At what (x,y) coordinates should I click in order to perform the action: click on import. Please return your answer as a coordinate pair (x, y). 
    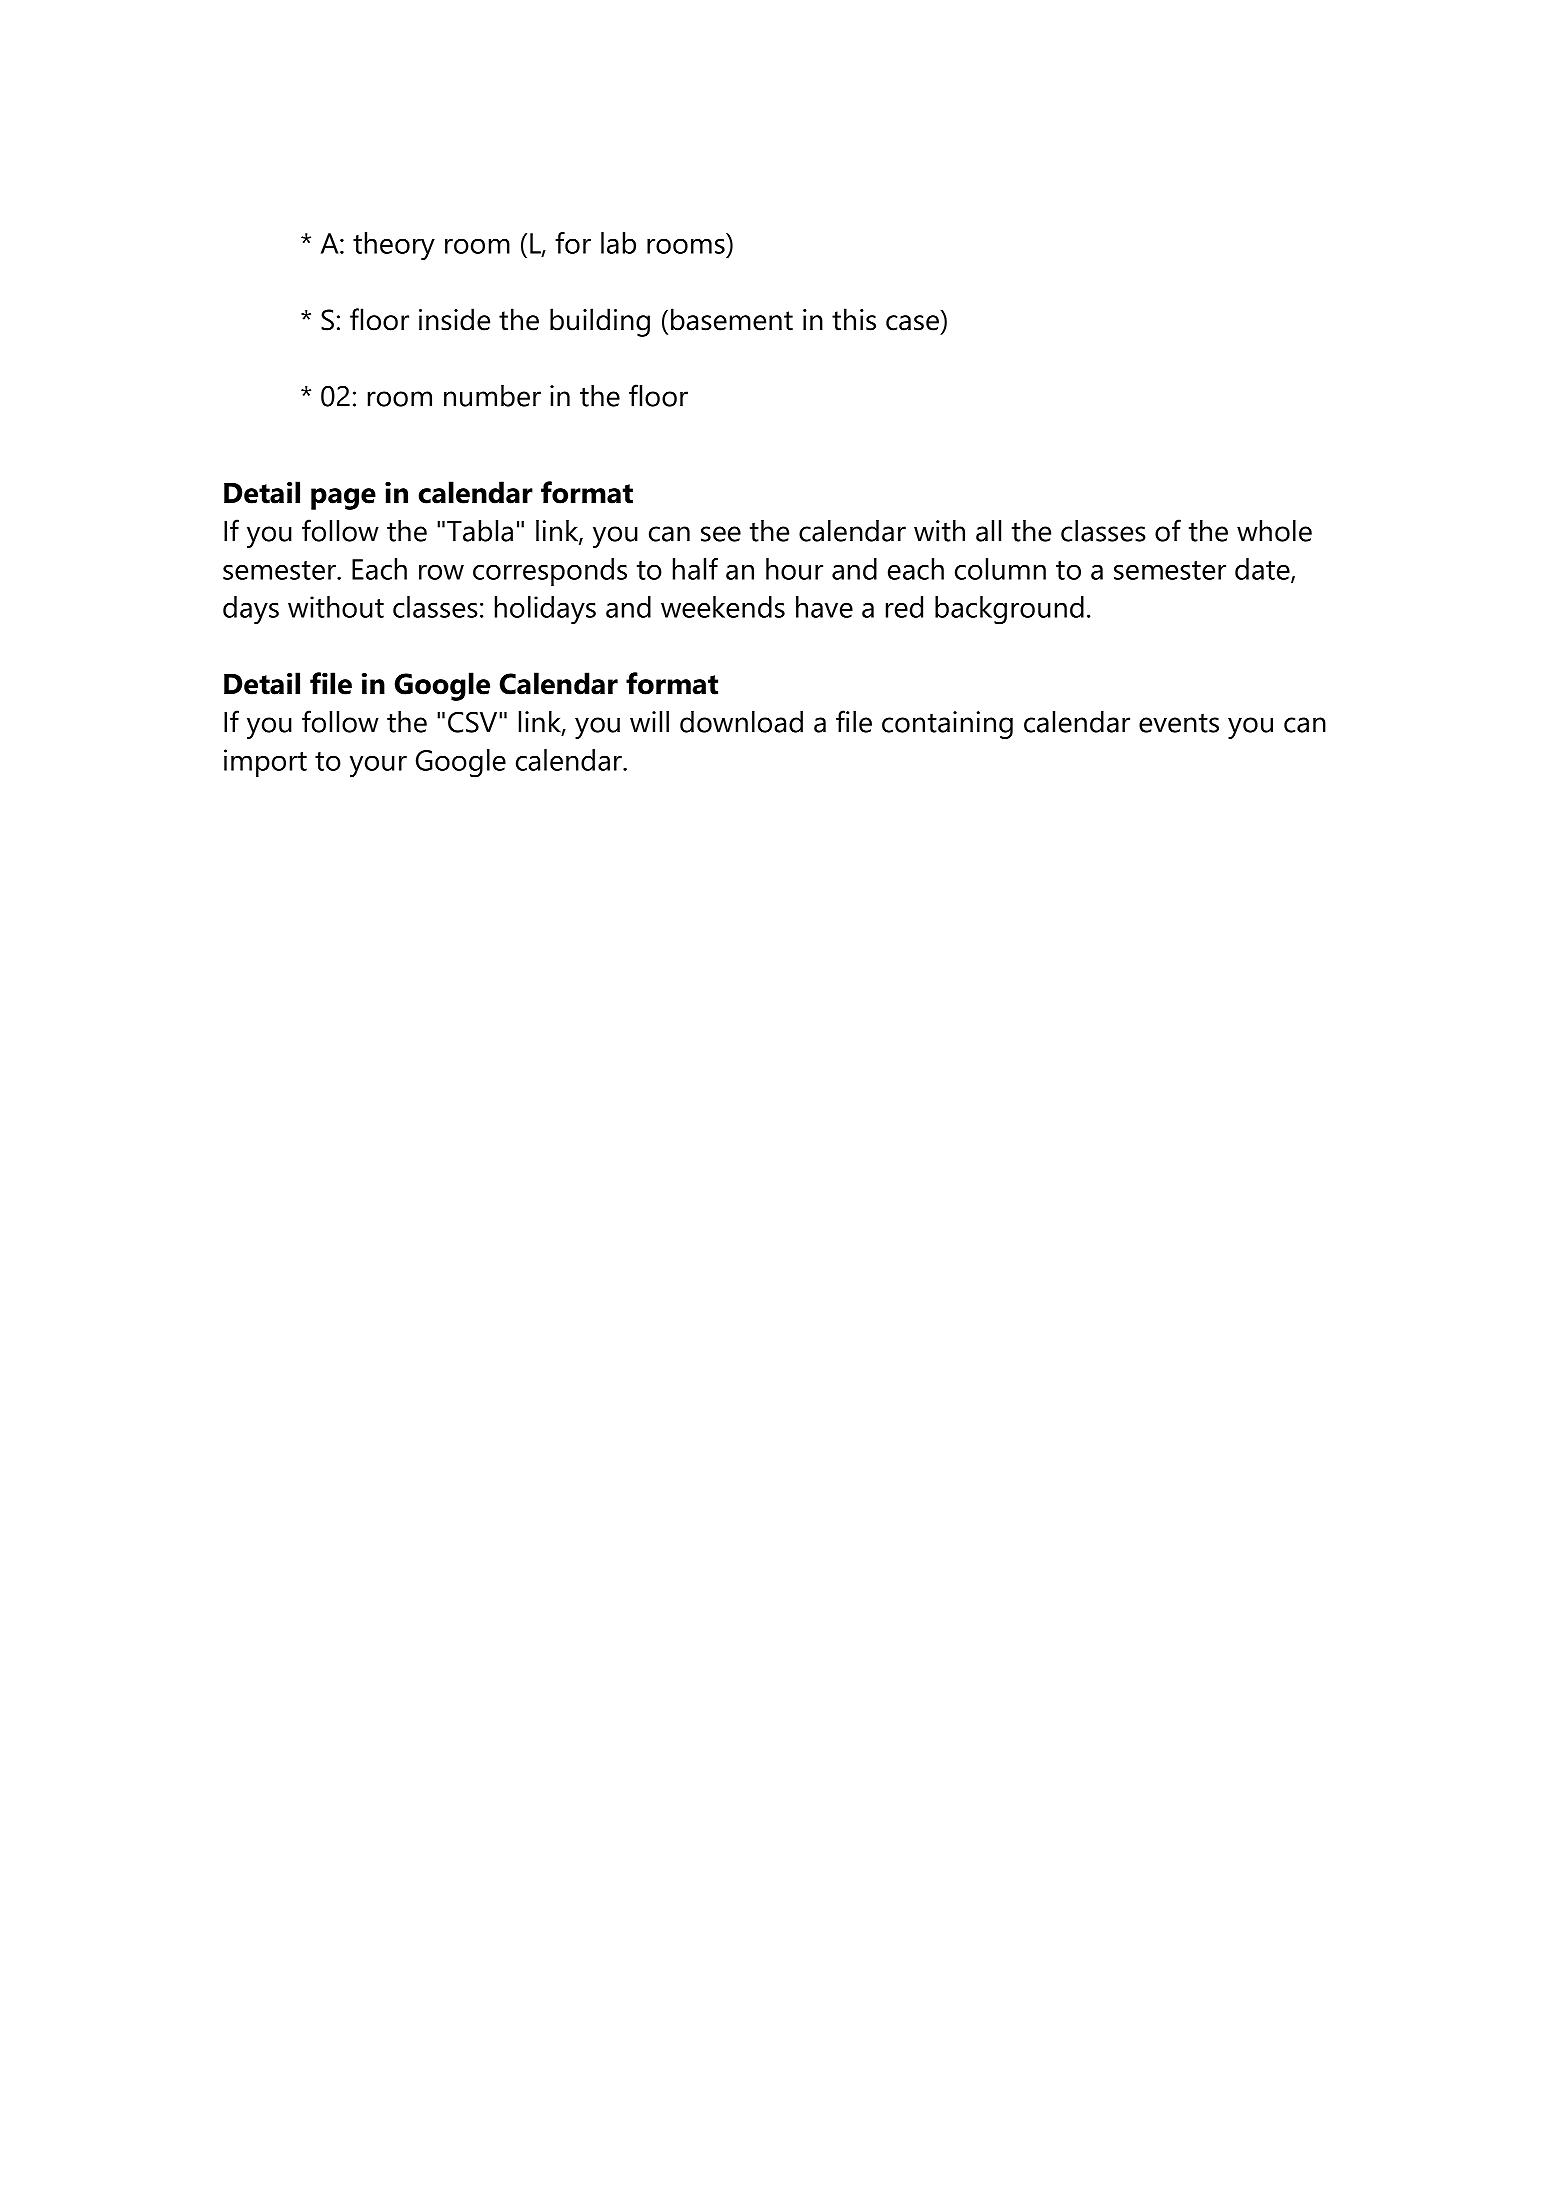
    Looking at the image, I should click on (265, 763).
